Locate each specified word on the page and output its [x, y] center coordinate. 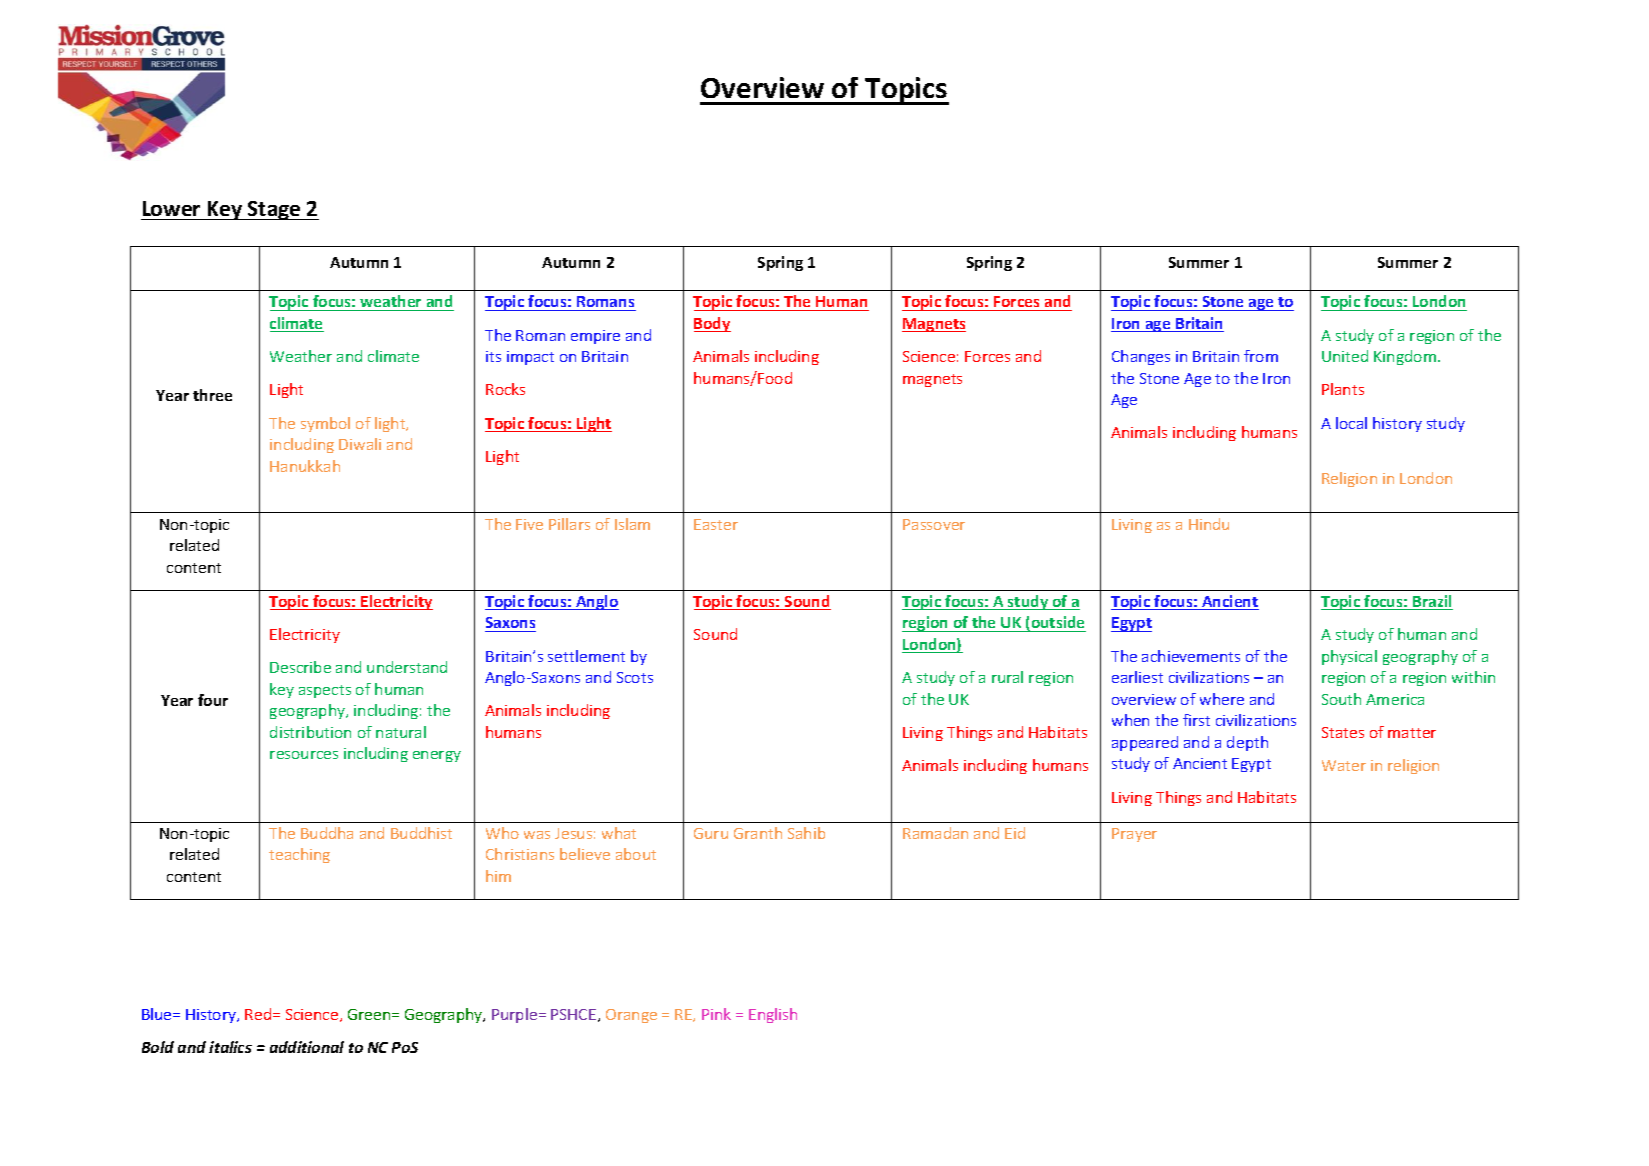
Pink [716, 1014]
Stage [274, 210]
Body [712, 324]
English [773, 1015]
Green [370, 1014]
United [1345, 356]
